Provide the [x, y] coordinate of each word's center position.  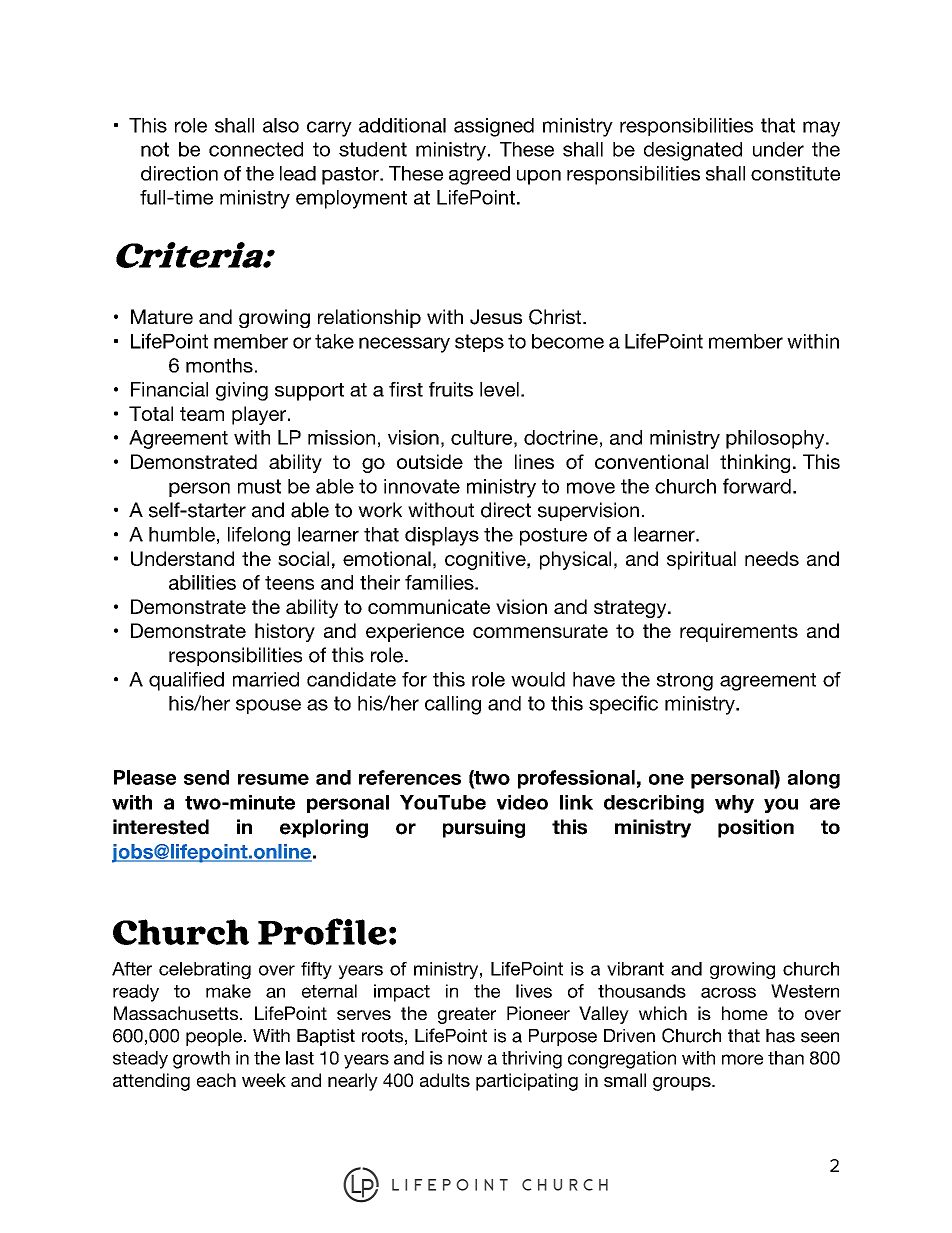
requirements [739, 632]
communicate [429, 606]
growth [201, 1060]
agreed [479, 175]
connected [256, 149]
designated [693, 151]
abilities [202, 582]
